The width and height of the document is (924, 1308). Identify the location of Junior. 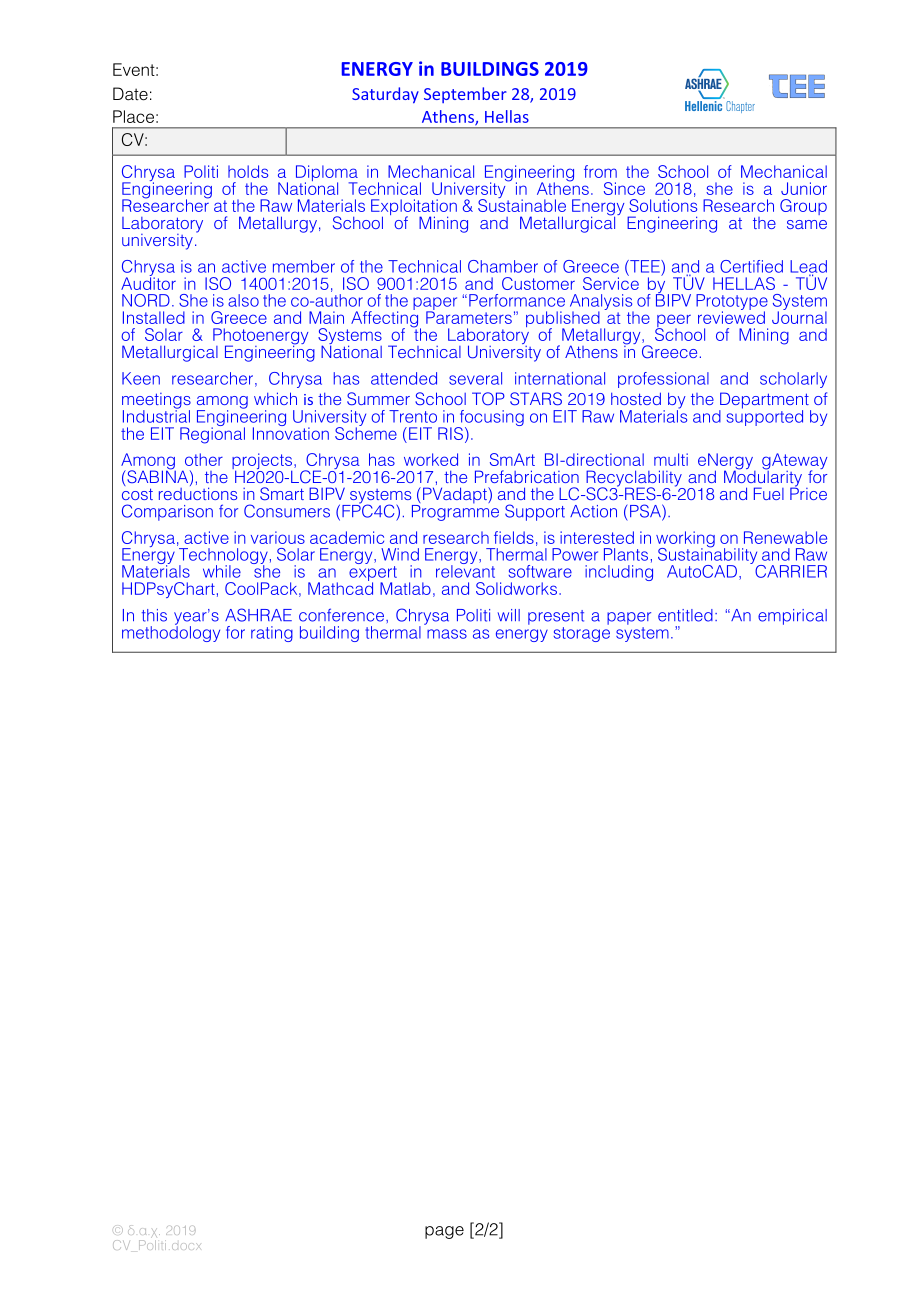
(804, 188).
